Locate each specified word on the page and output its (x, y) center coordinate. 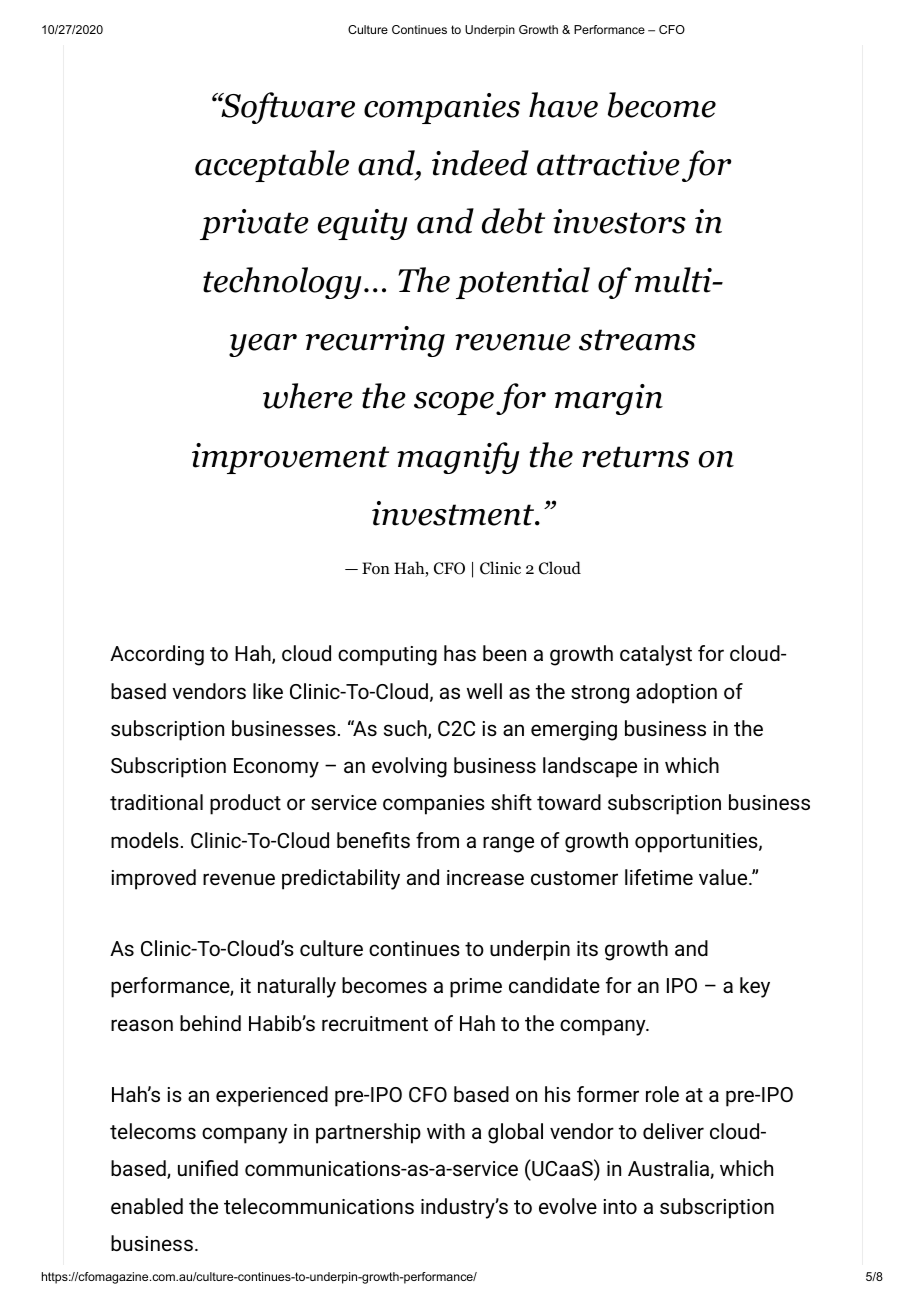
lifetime (659, 877)
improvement (290, 458)
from (437, 840)
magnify (458, 458)
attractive (608, 163)
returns (635, 457)
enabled (147, 1206)
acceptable (272, 166)
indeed (480, 163)
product (245, 804)
